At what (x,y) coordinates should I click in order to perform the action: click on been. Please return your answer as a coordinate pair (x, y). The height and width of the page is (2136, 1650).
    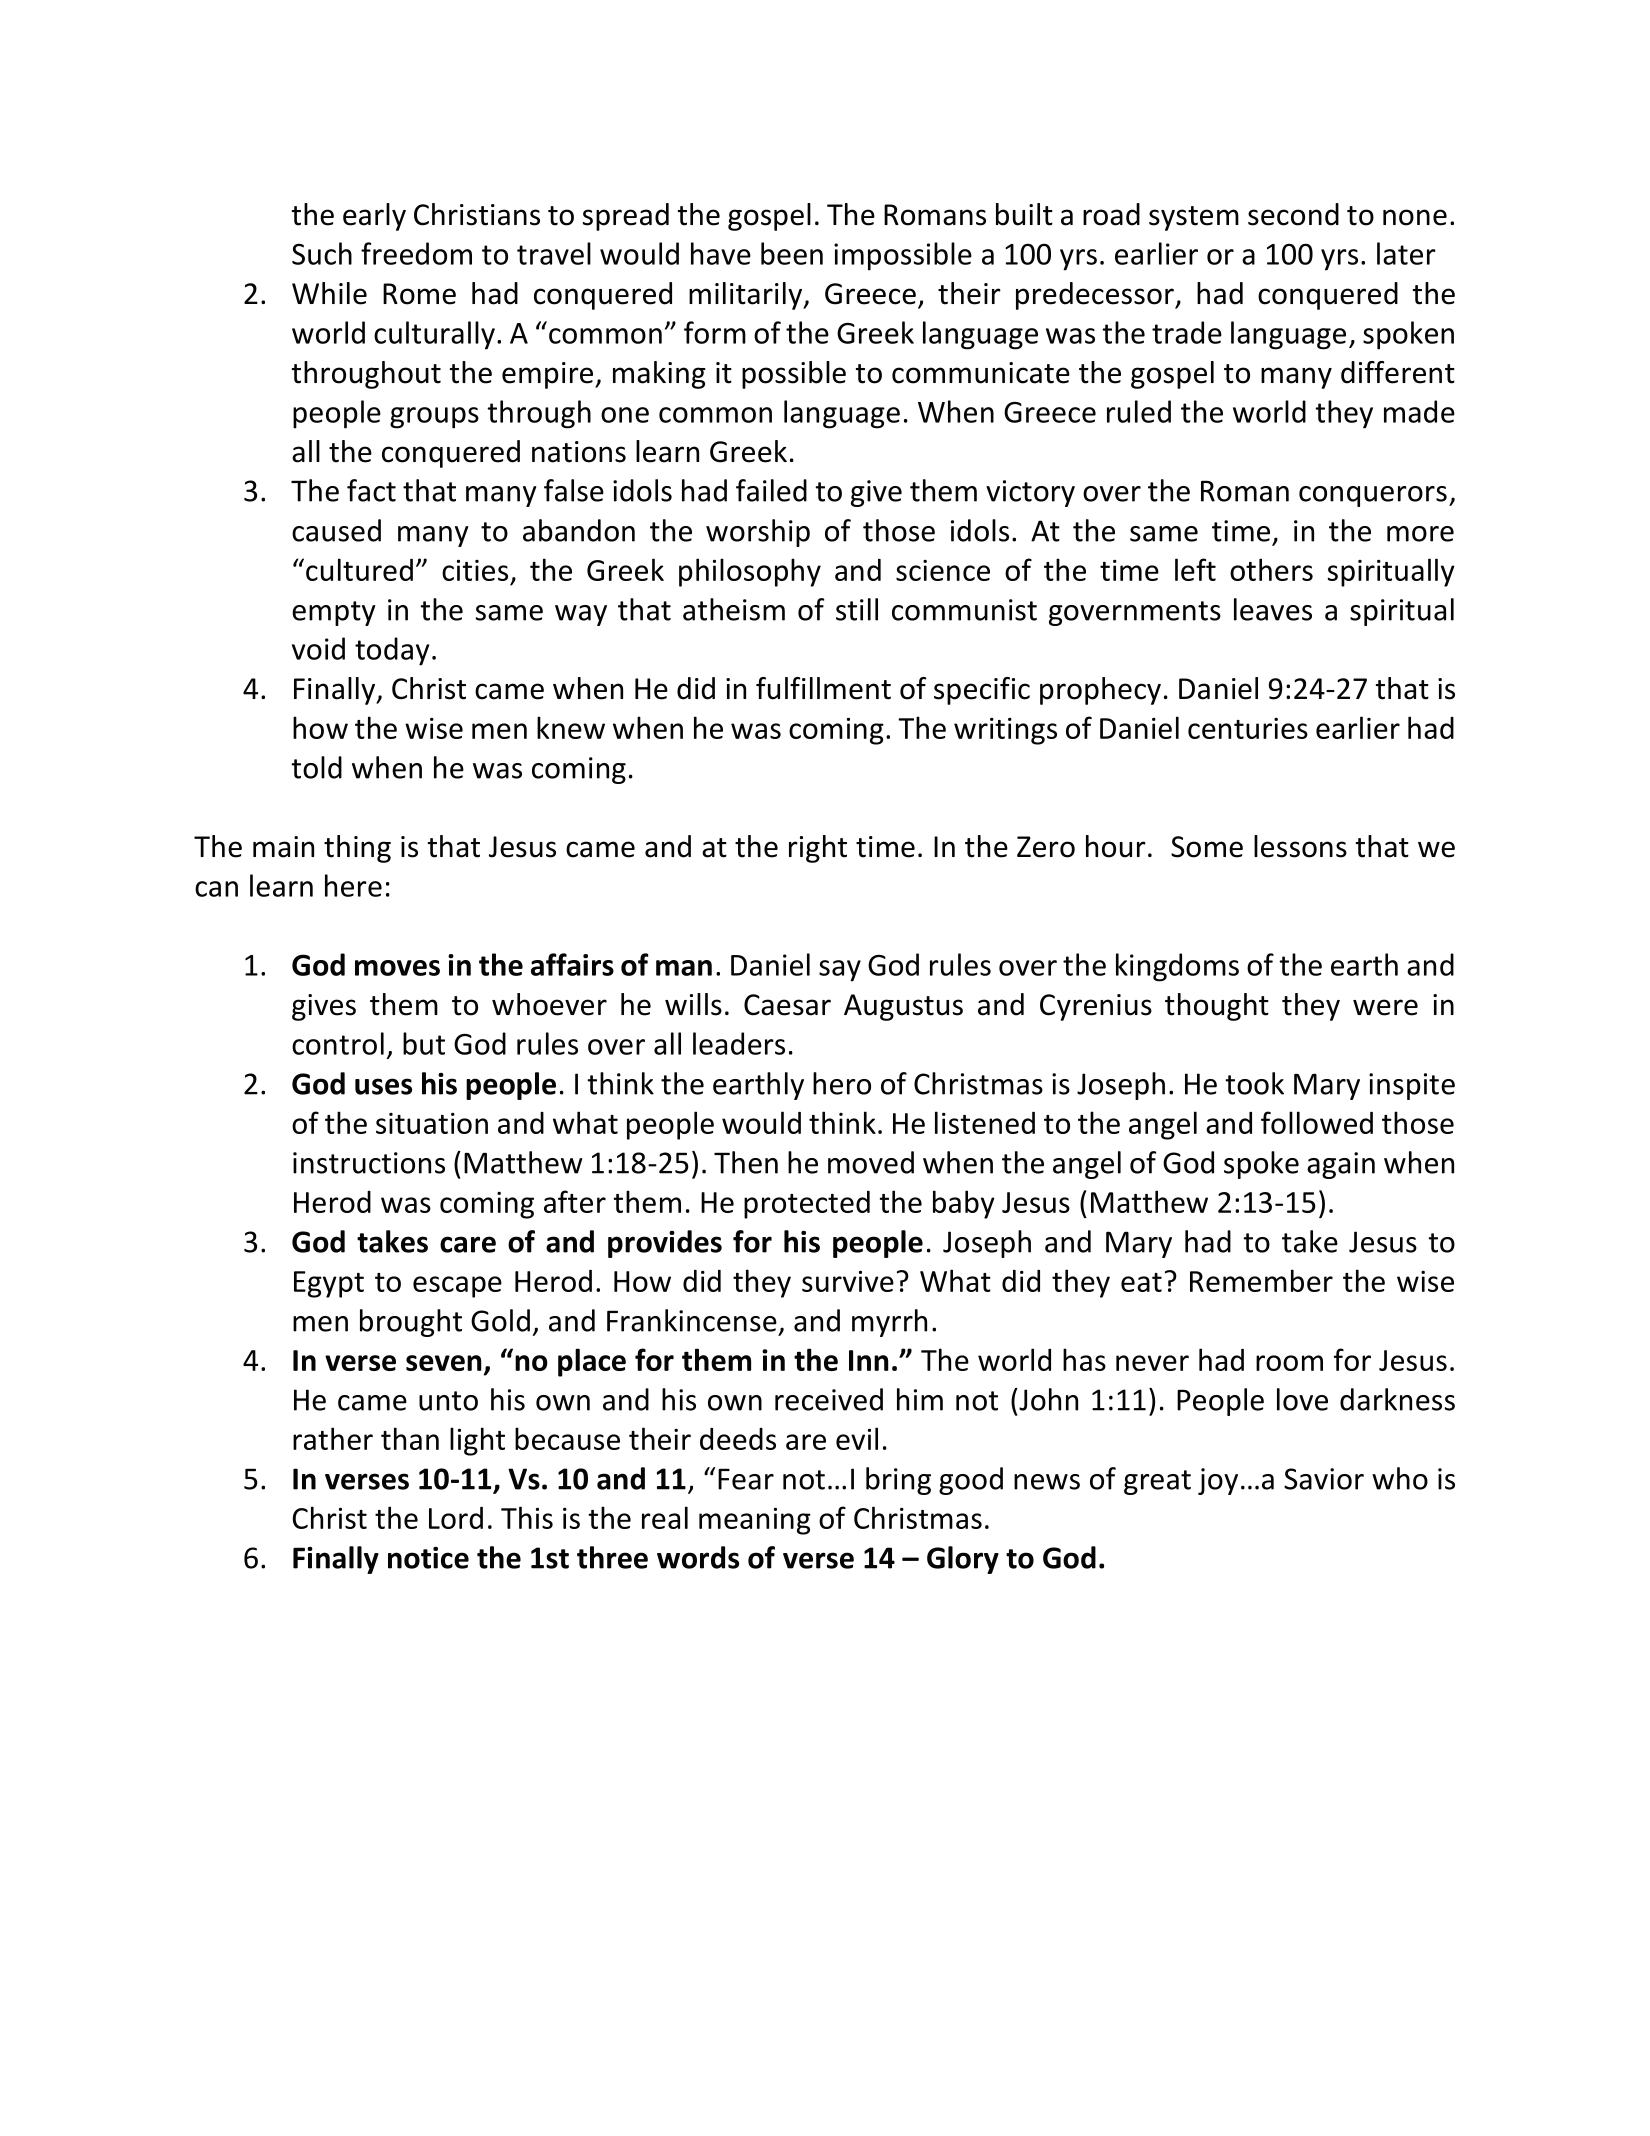
    Looking at the image, I should click on (792, 253).
